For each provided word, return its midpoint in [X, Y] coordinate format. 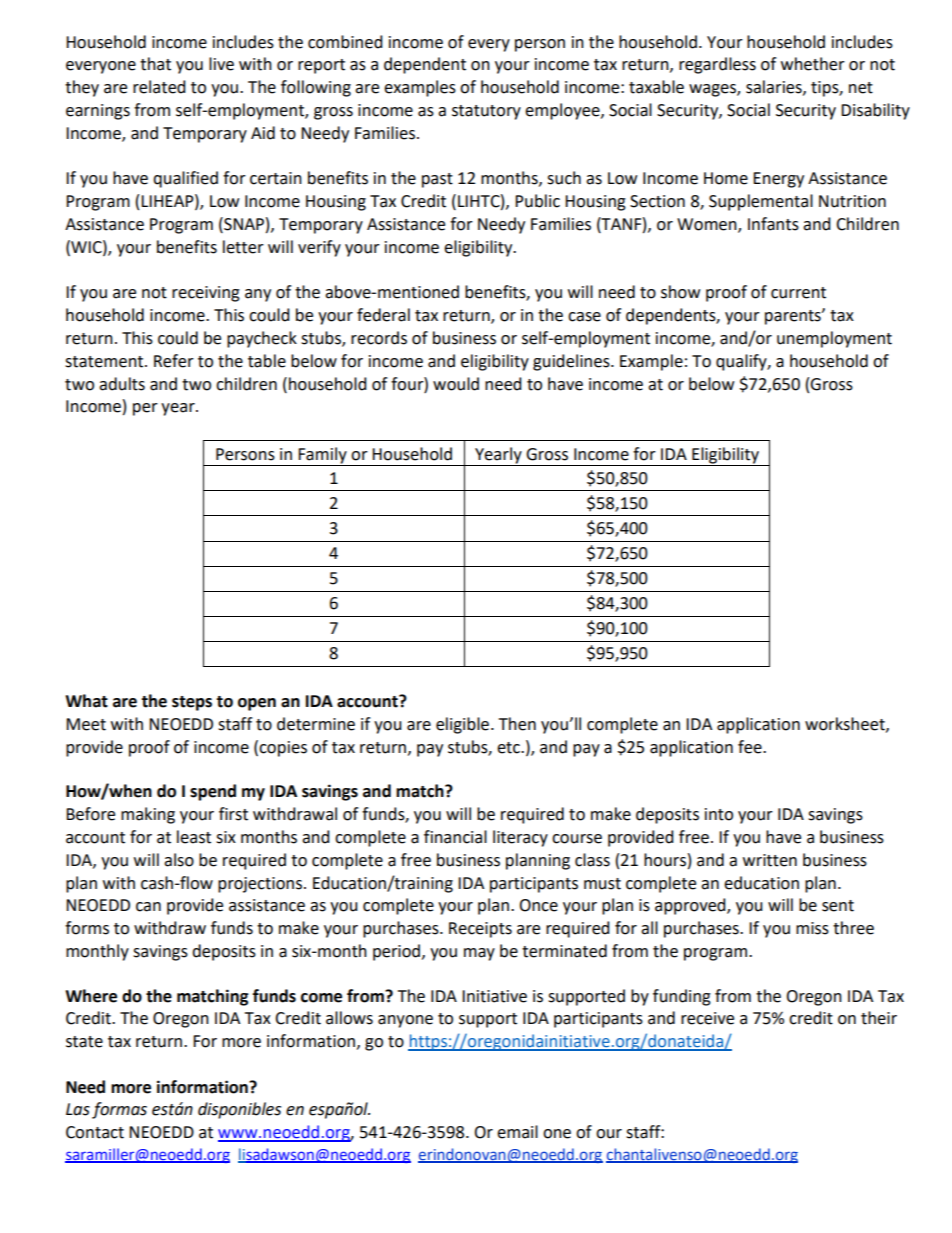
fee [751, 747]
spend [213, 792]
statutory [486, 112]
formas [119, 1110]
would [456, 384]
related [159, 87]
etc [509, 748]
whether [813, 64]
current [798, 293]
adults [122, 384]
